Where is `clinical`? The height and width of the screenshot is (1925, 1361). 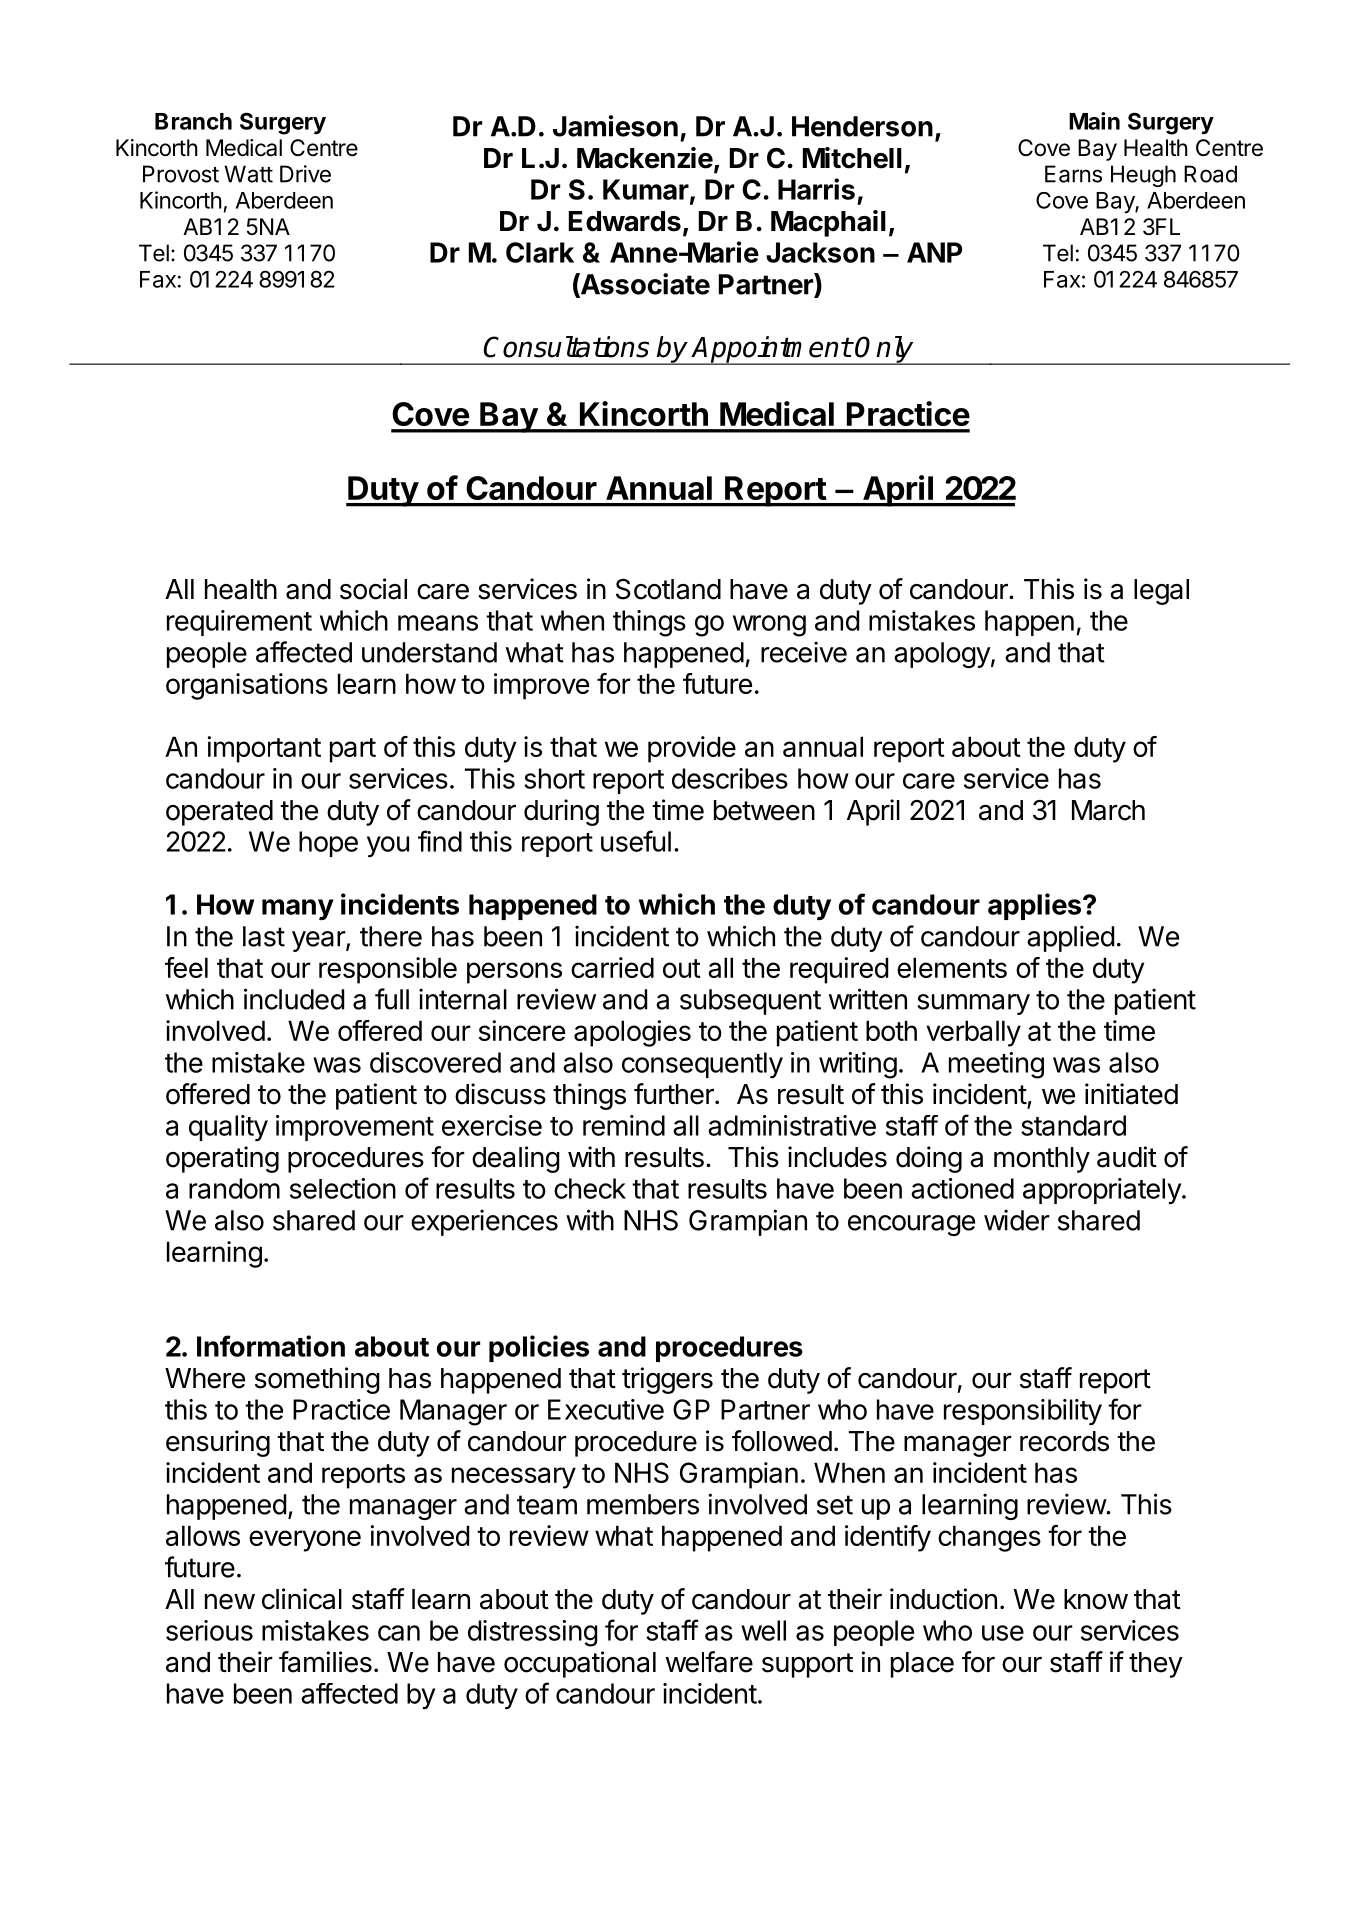
clinical is located at coordinates (302, 1599).
